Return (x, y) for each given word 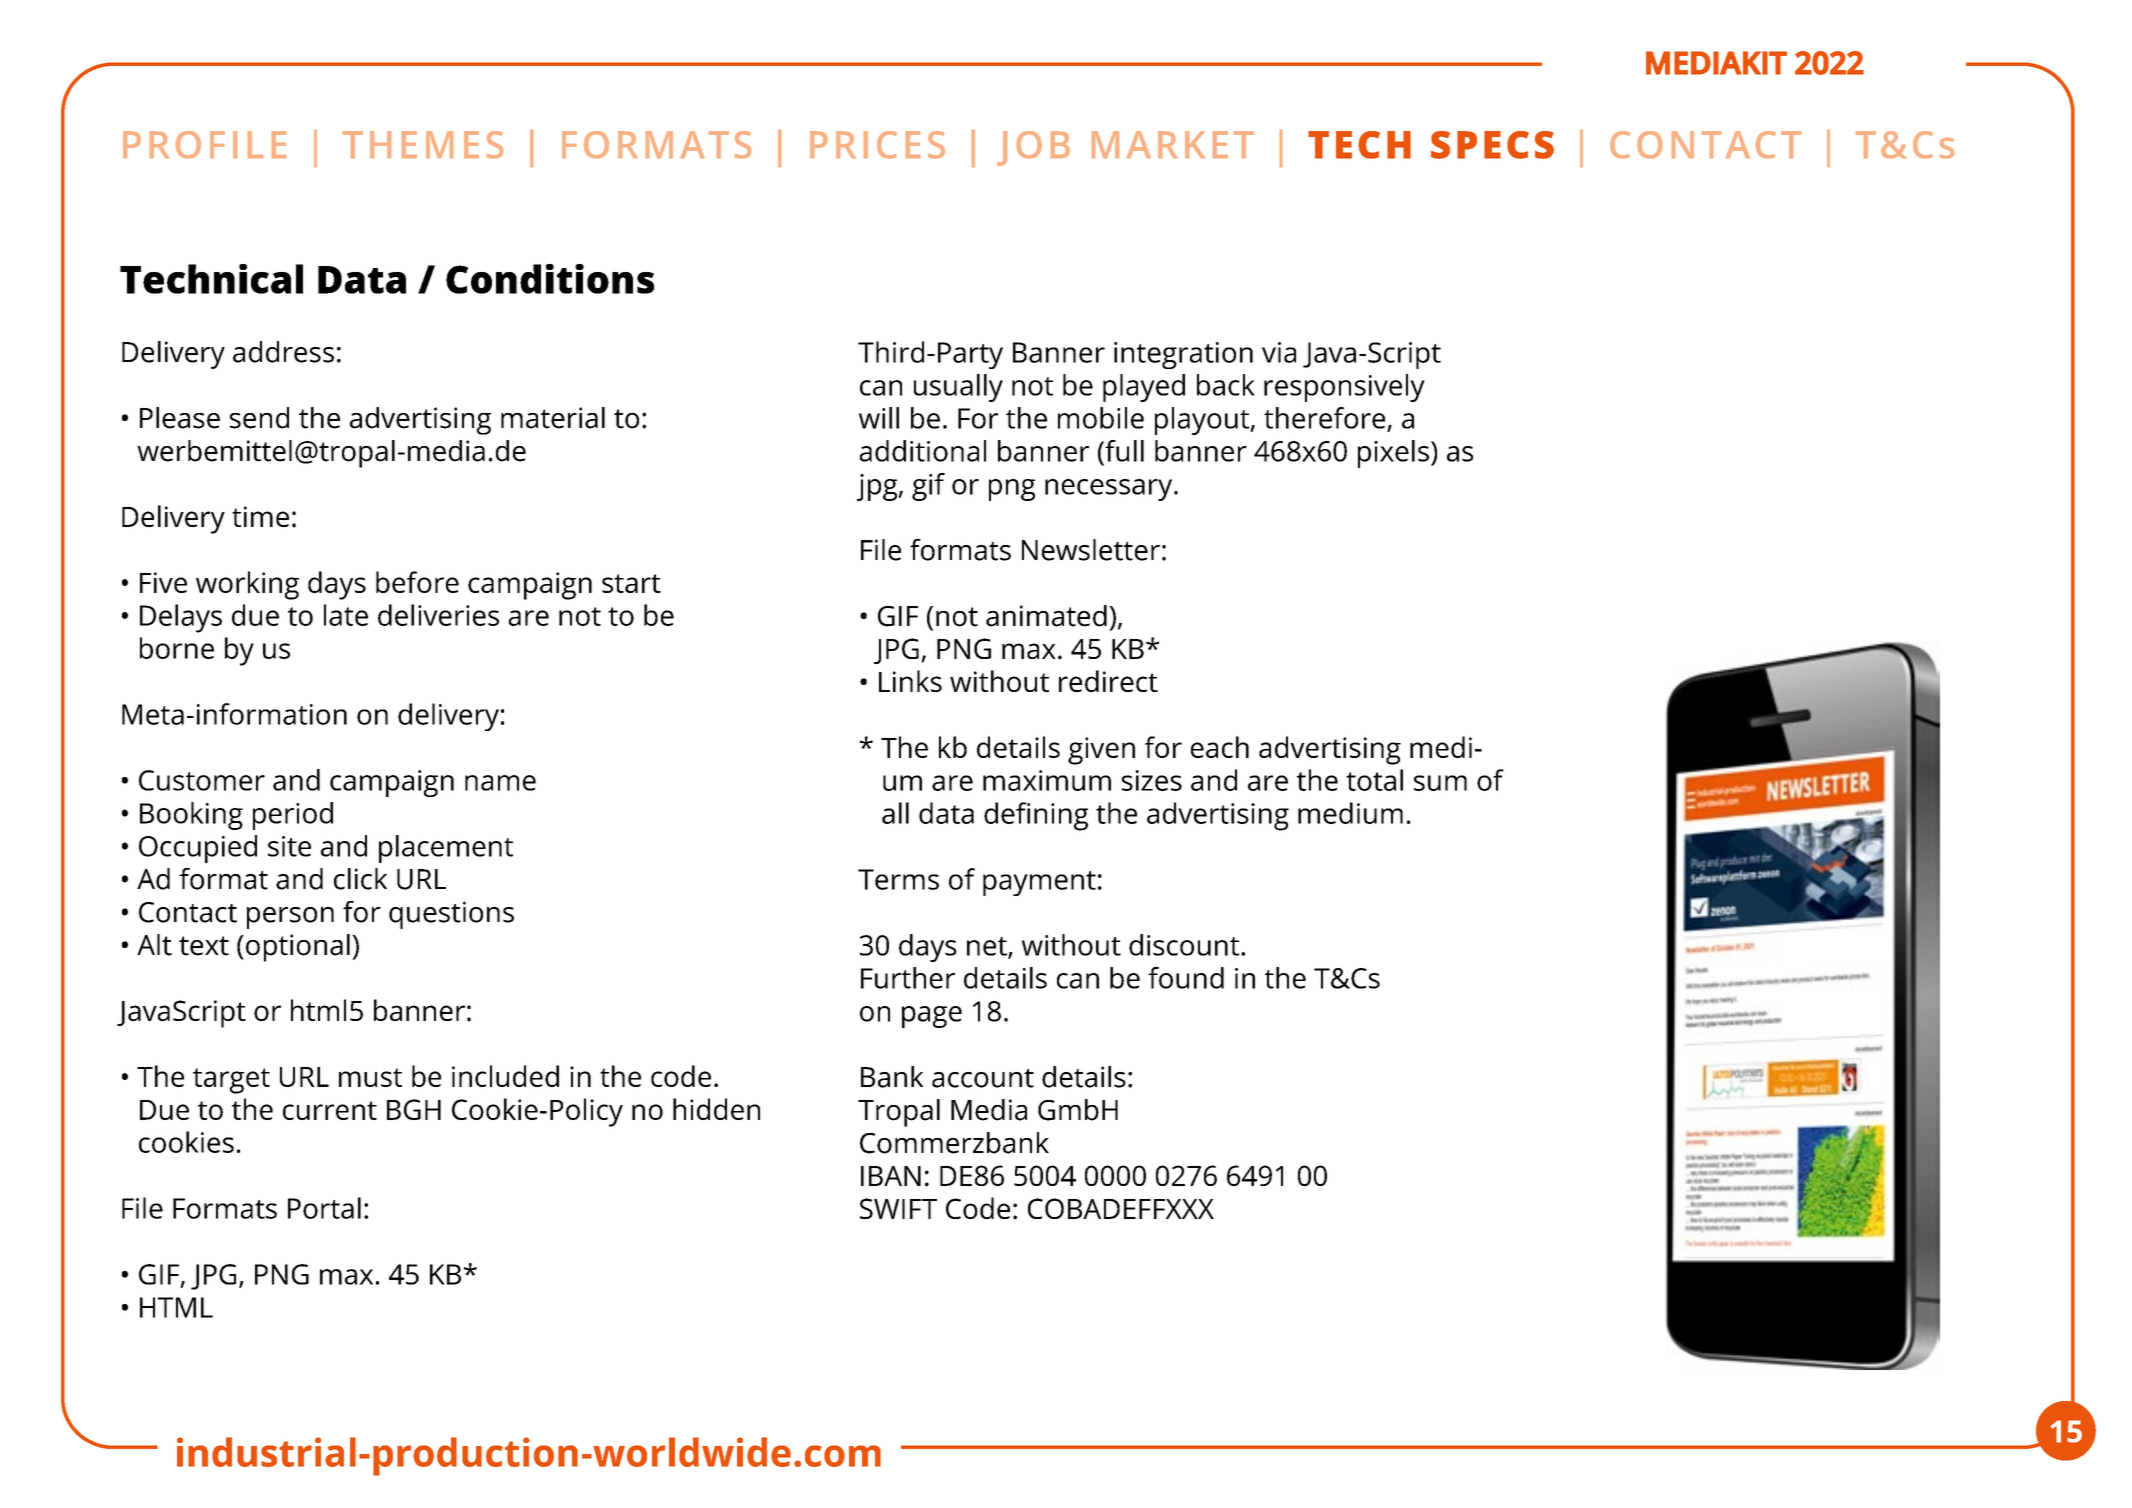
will (879, 418)
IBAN (891, 1176)
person (290, 918)
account (983, 1078)
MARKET (1173, 144)
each (1220, 747)
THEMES (423, 145)
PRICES (877, 145)
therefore (1324, 418)
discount (1184, 945)
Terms (898, 879)
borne (177, 648)
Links (910, 681)
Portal (324, 1208)
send (259, 418)
